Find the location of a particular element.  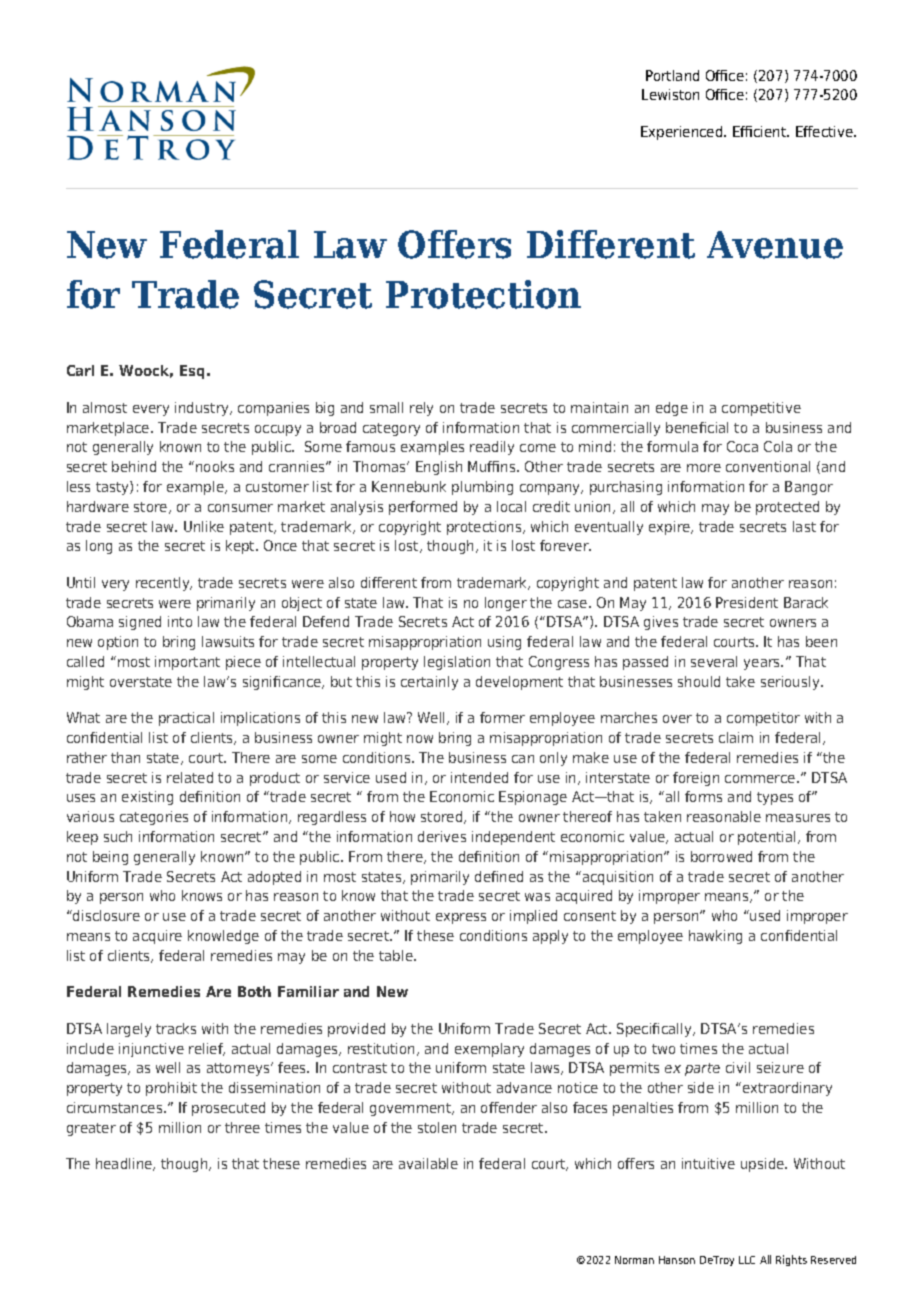

years is located at coordinates (763, 664).
